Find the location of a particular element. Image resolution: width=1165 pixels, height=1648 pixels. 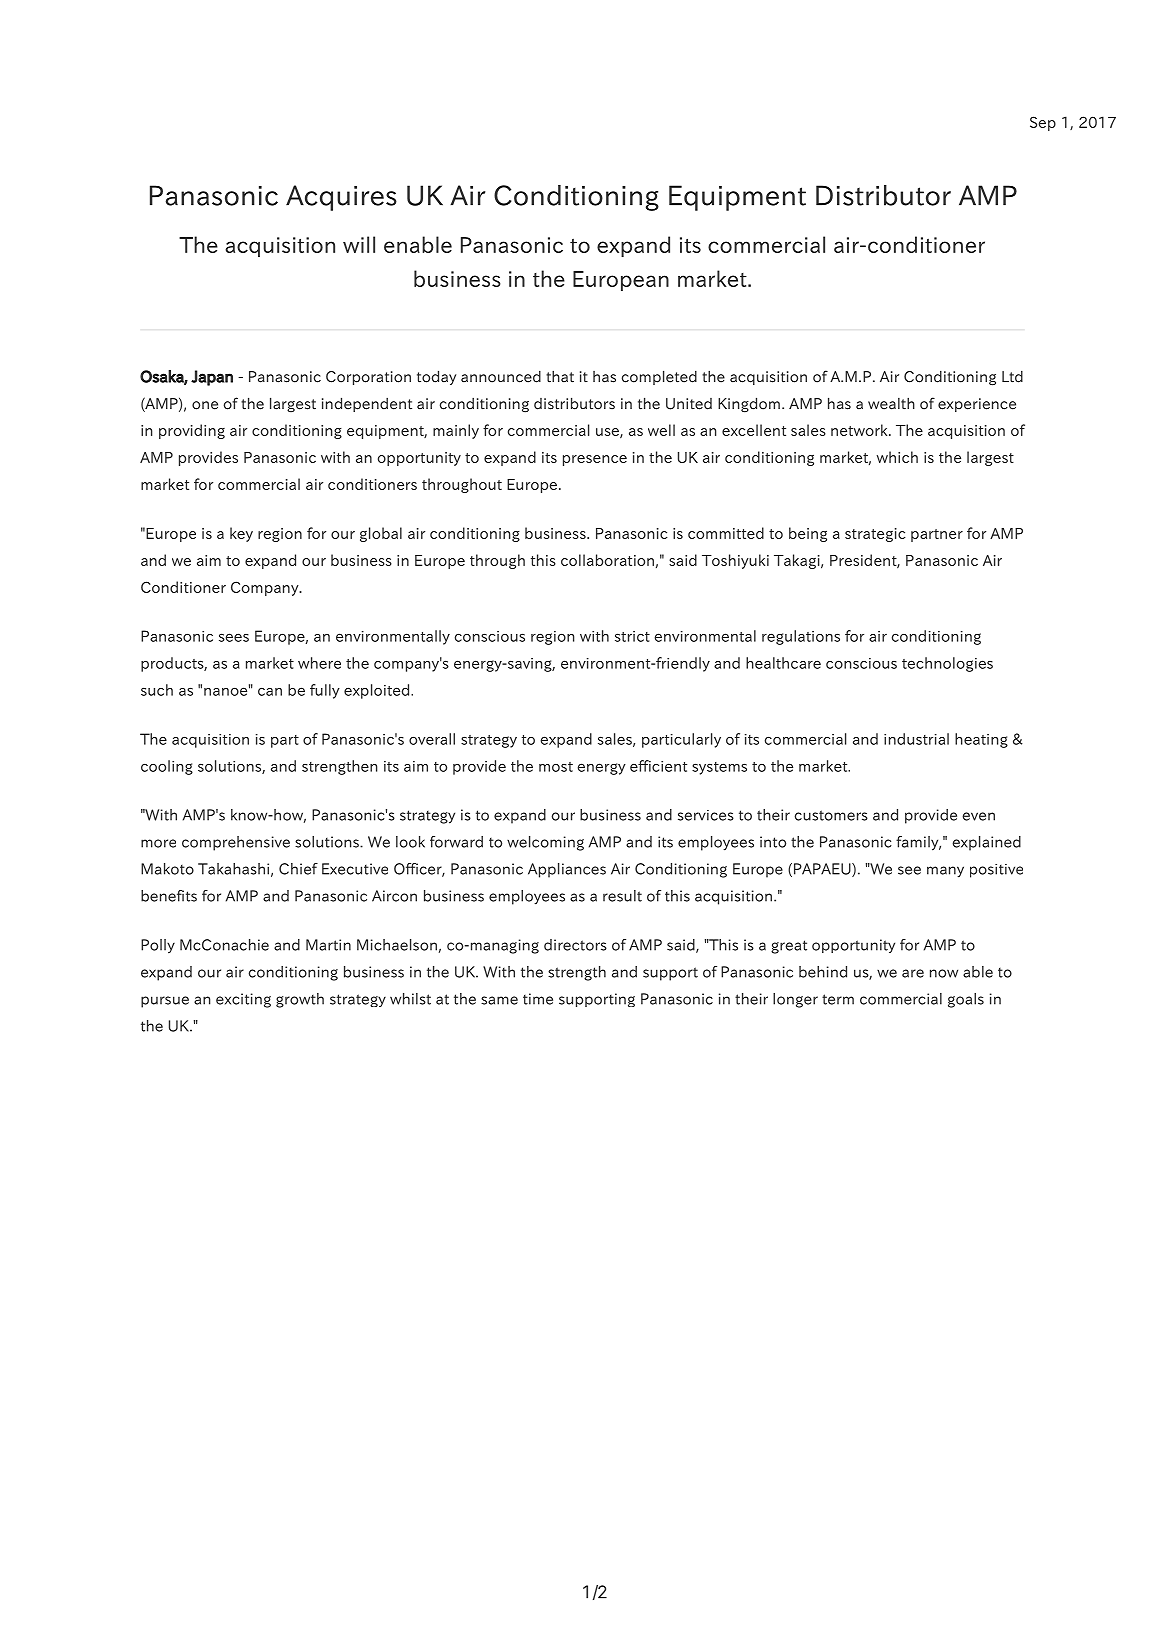

that is located at coordinates (560, 376).
